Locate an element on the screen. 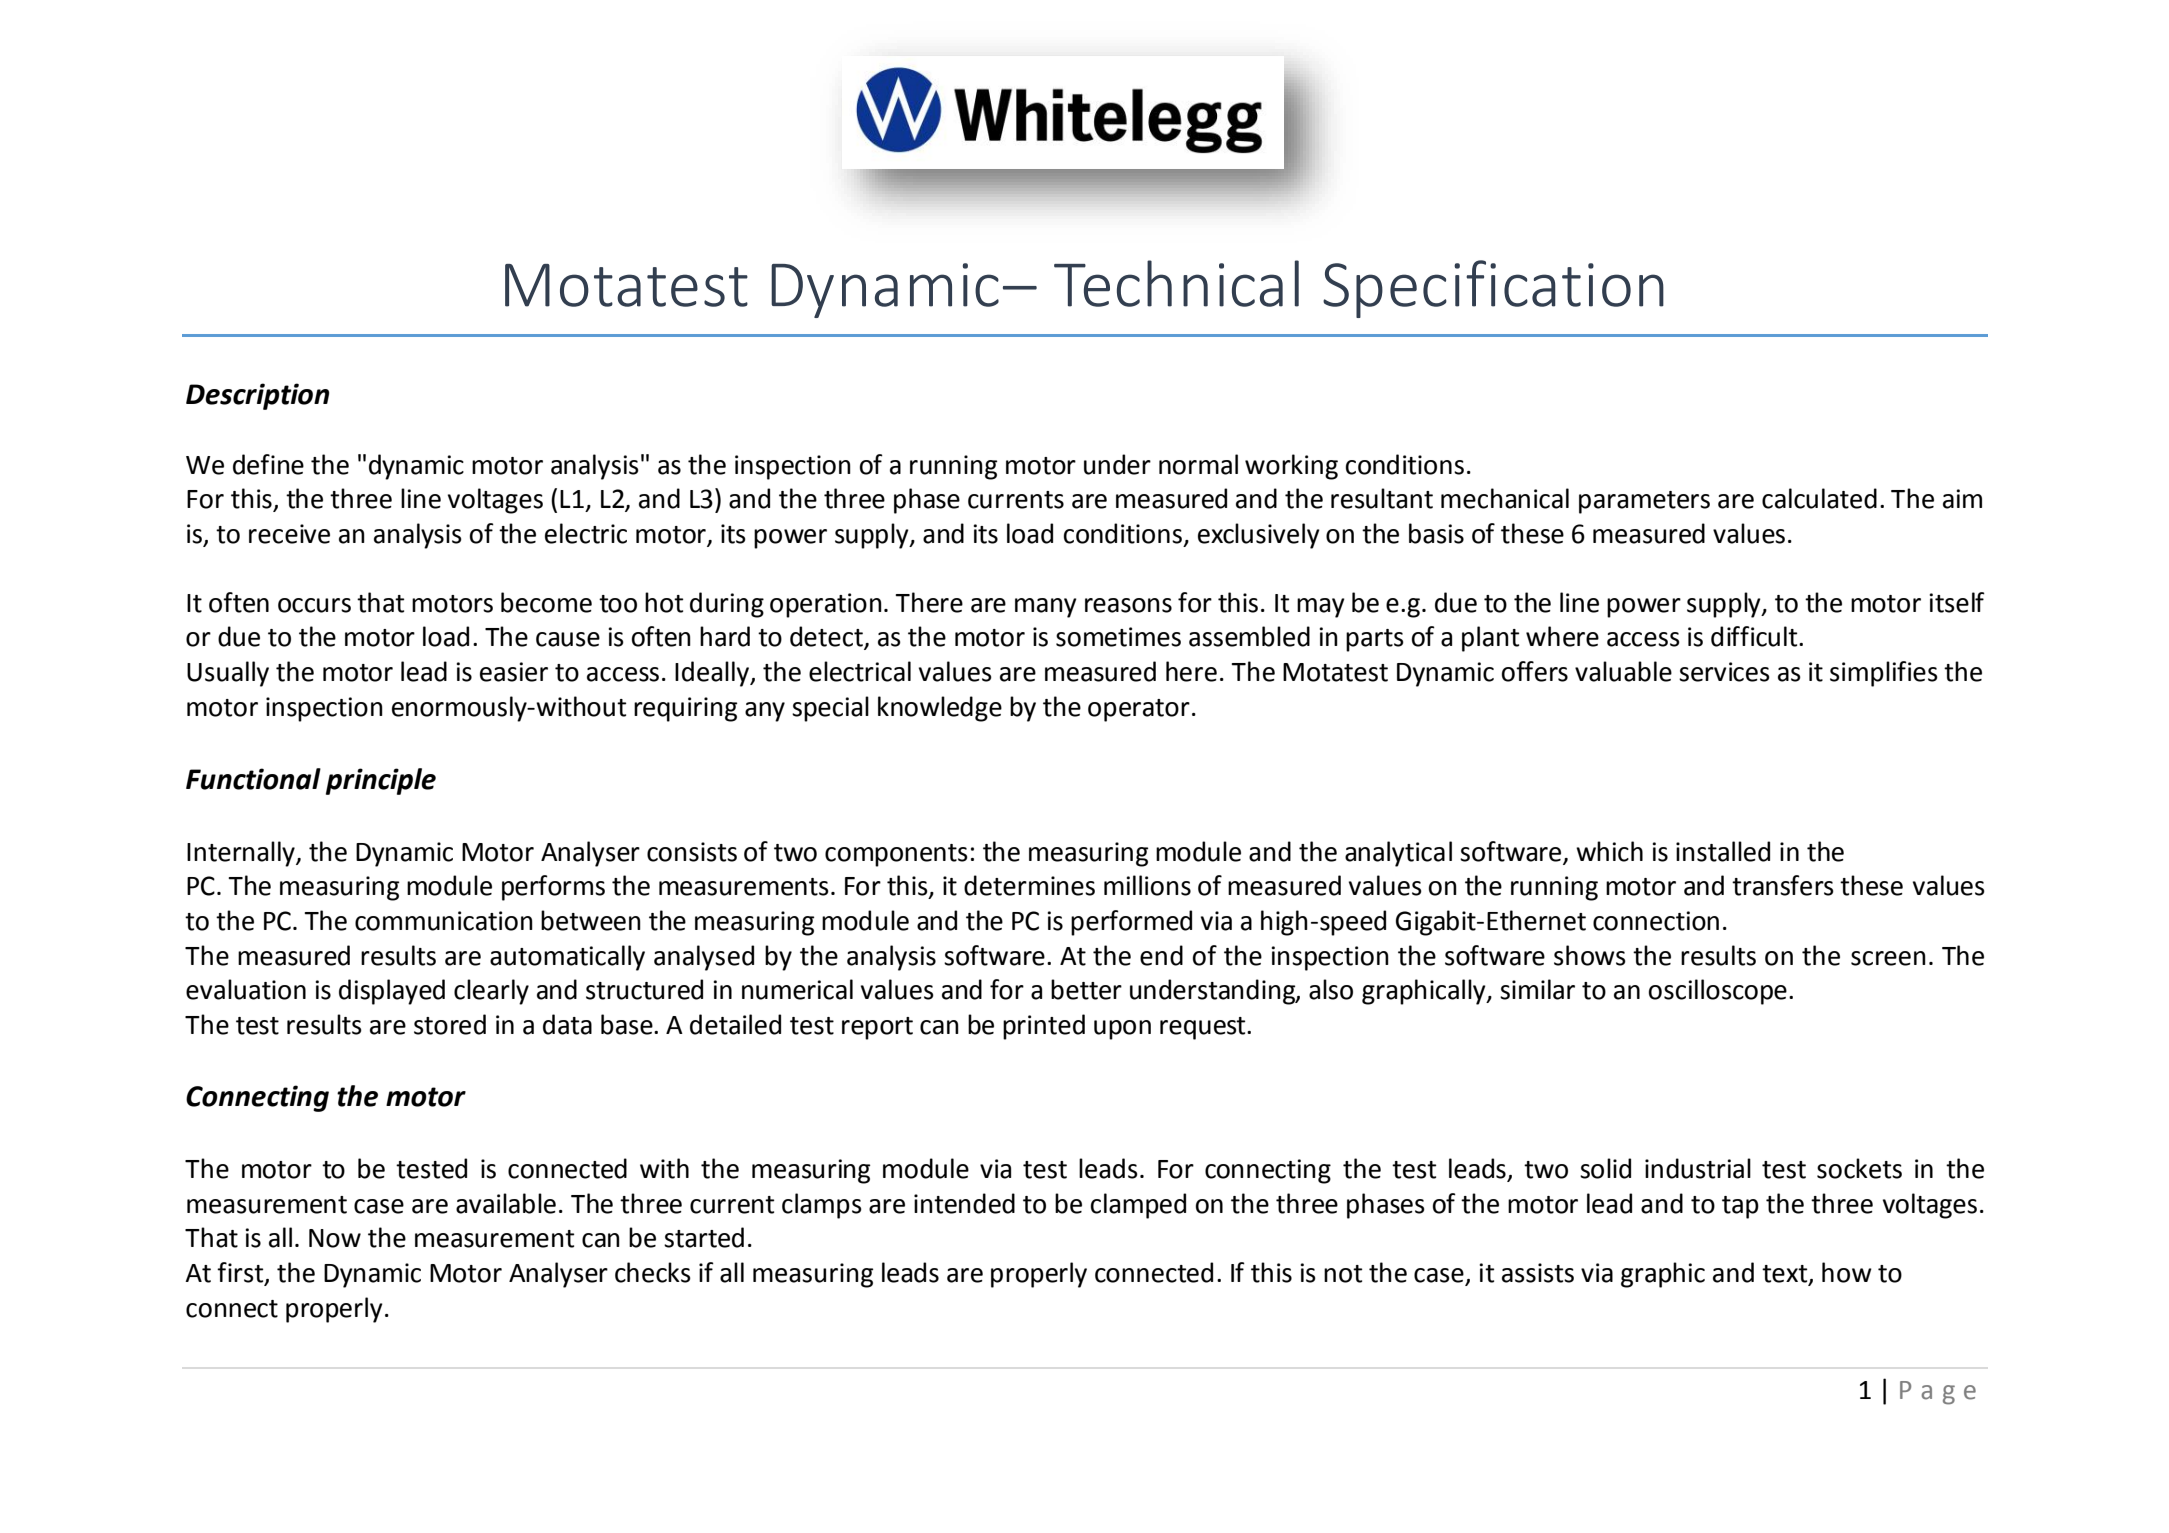 The image size is (2169, 1533). Specification is located at coordinates (1493, 289).
